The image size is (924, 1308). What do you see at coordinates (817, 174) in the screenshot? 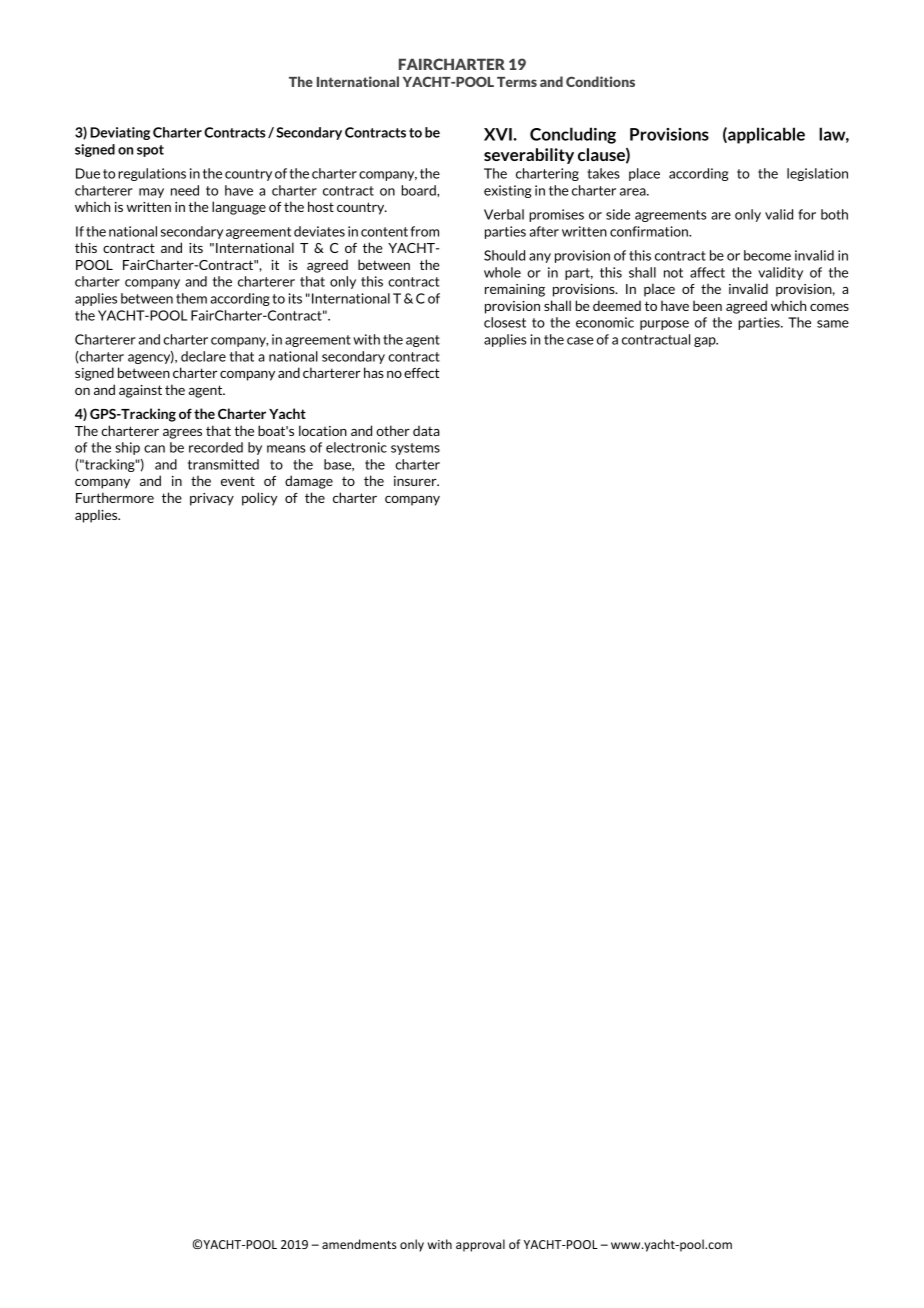
I see `legislation` at bounding box center [817, 174].
